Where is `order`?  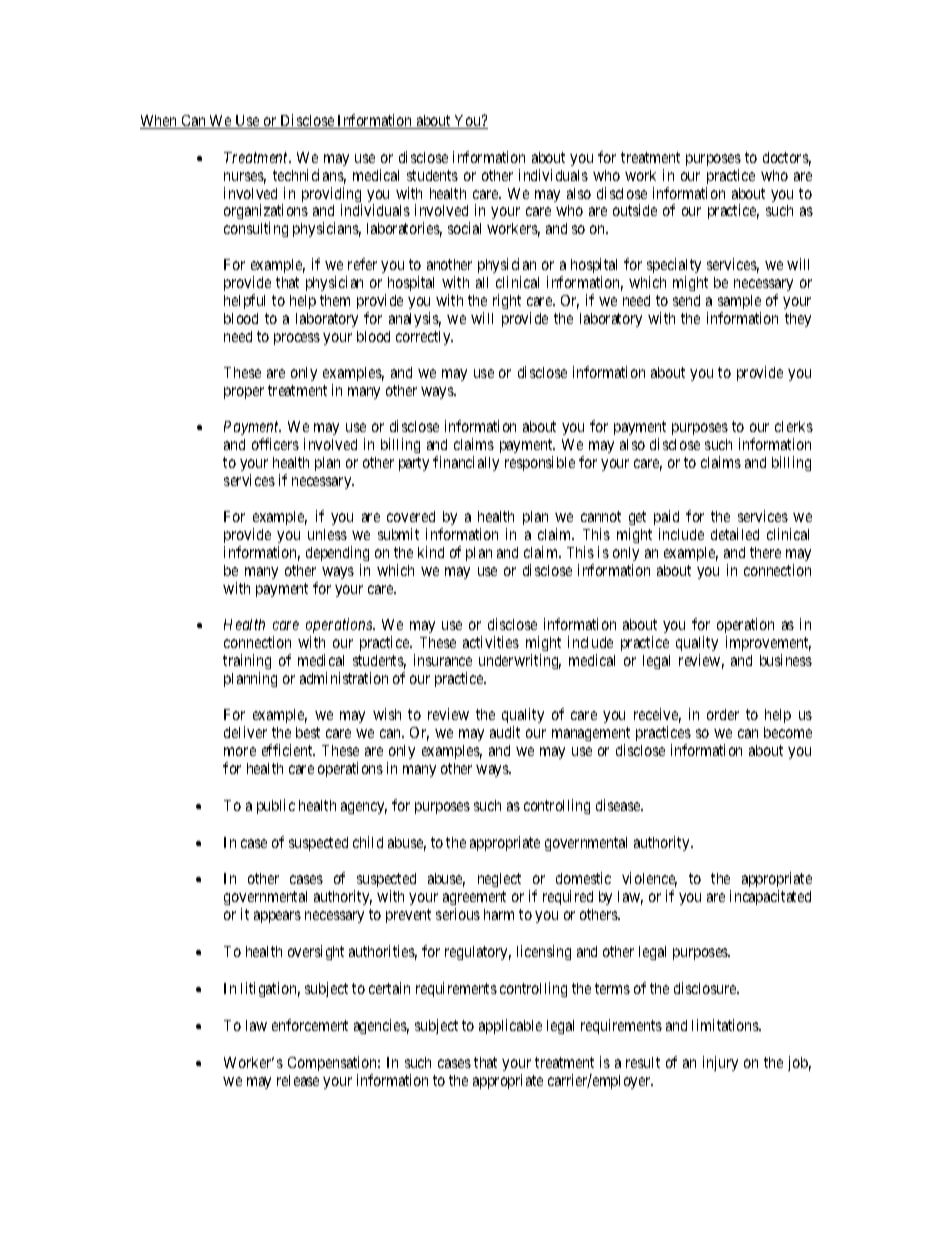
order is located at coordinates (723, 714).
